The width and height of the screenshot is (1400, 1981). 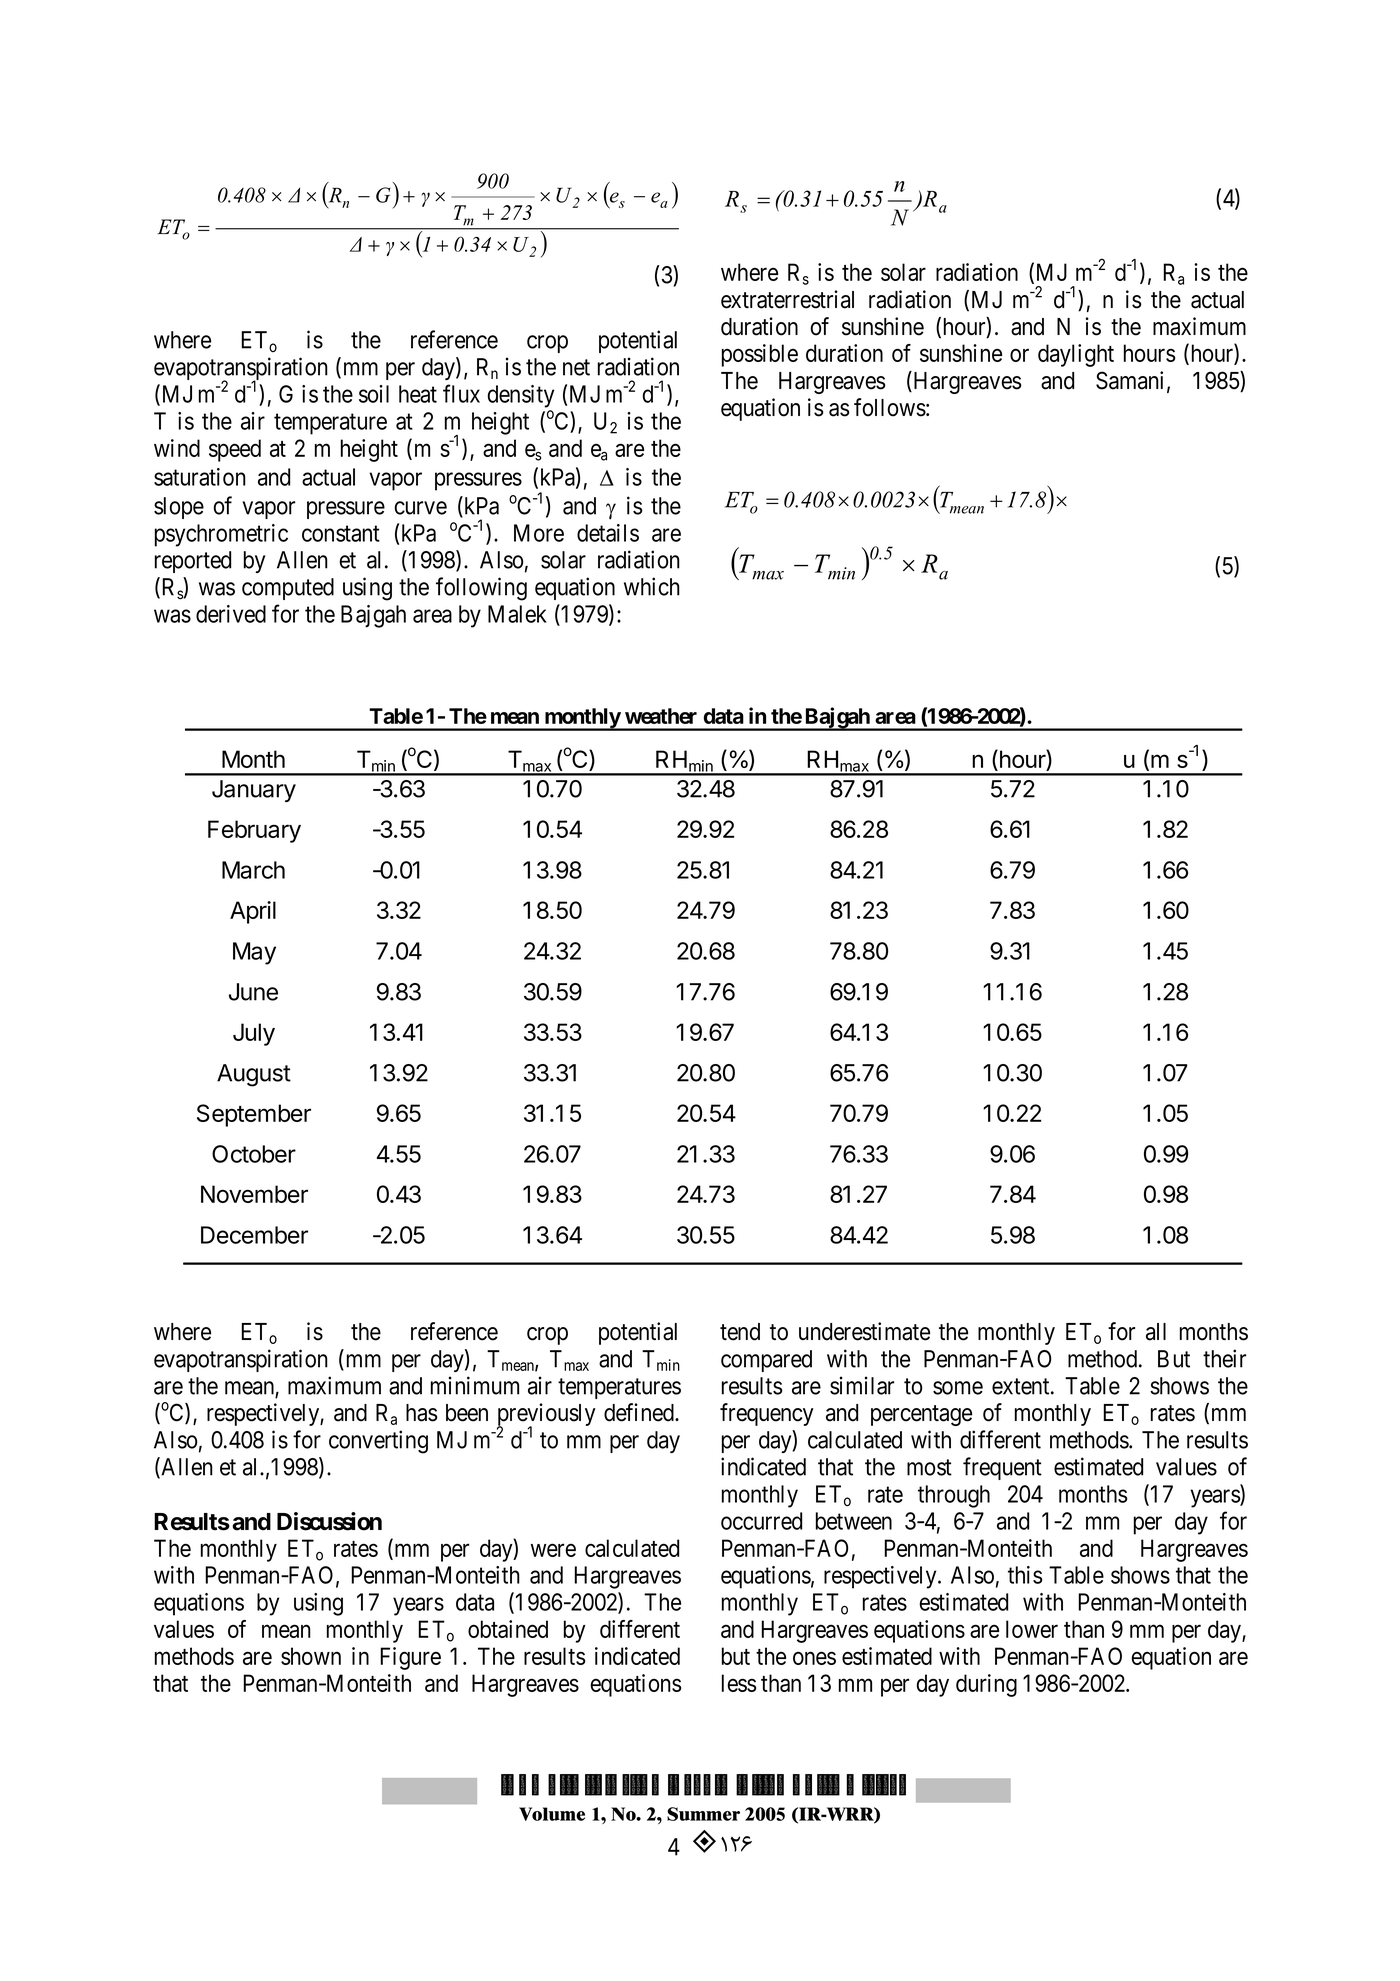 What do you see at coordinates (760, 355) in the screenshot?
I see `possible` at bounding box center [760, 355].
